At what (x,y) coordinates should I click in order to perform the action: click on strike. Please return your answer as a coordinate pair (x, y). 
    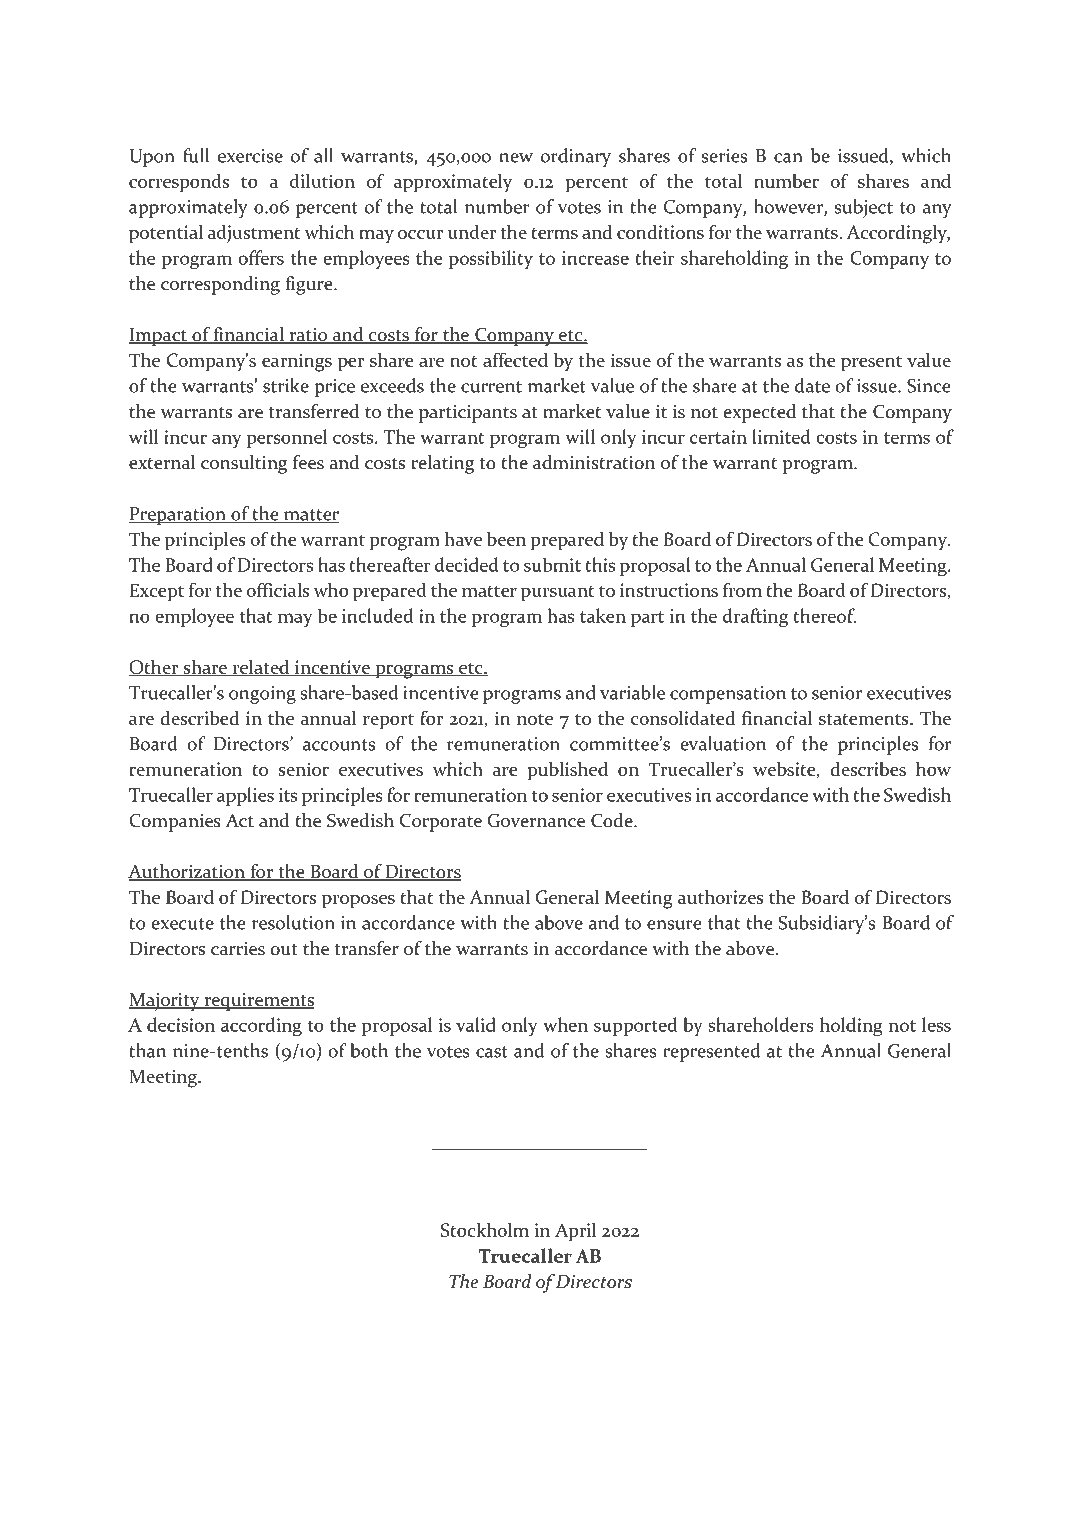
    Looking at the image, I should click on (286, 385).
